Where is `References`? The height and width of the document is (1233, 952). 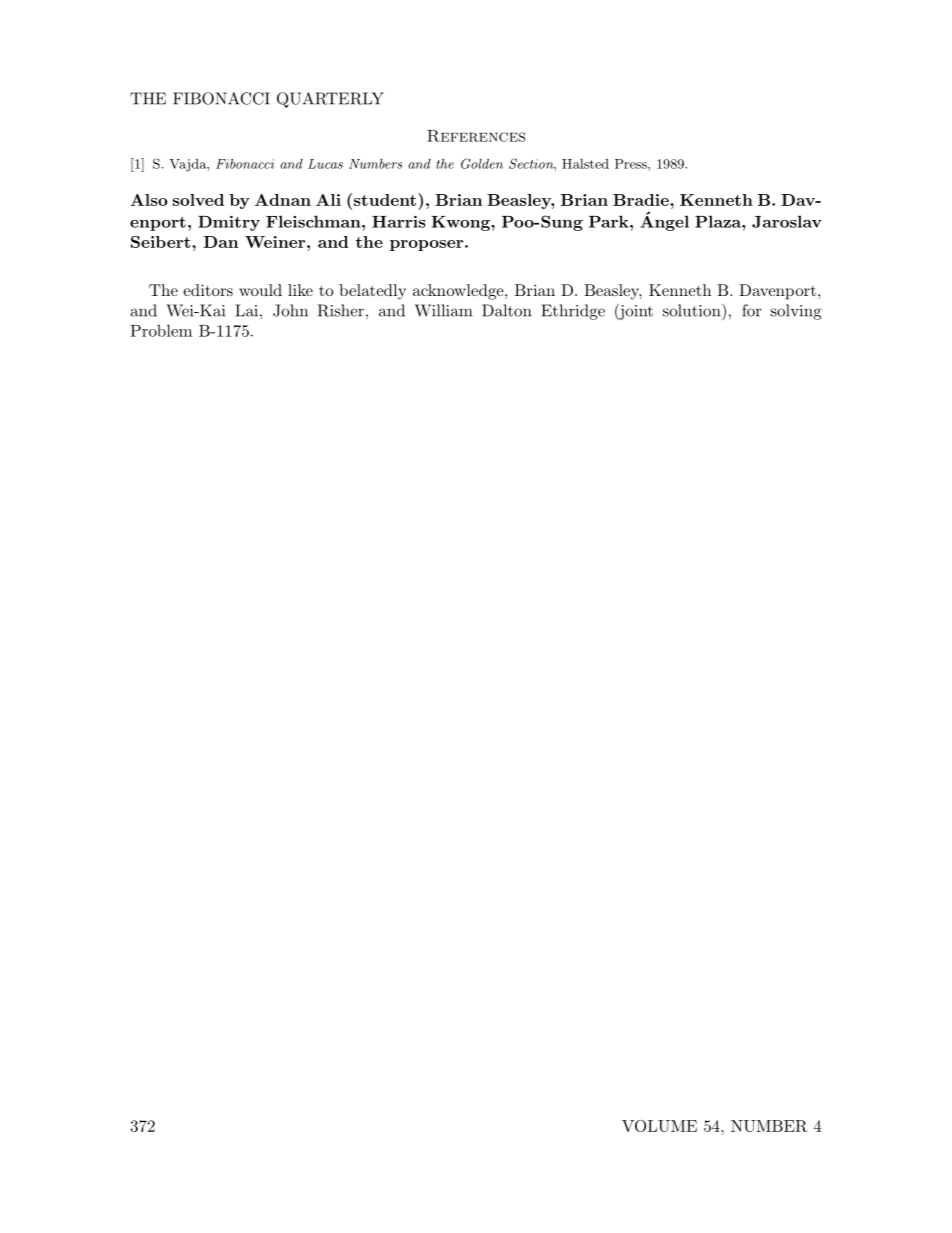
References is located at coordinates (476, 136).
